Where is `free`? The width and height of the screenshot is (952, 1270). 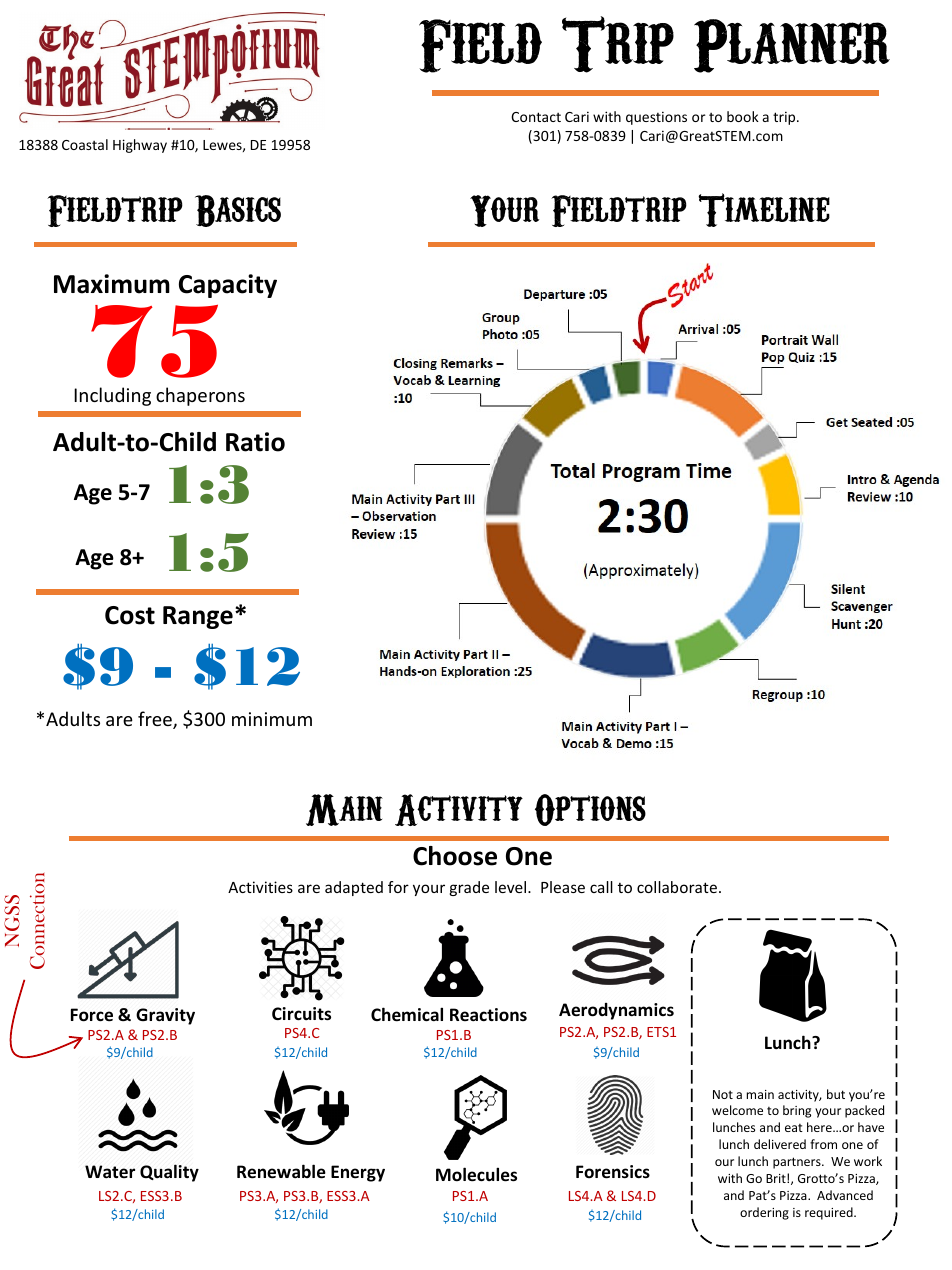 free is located at coordinates (156, 720).
